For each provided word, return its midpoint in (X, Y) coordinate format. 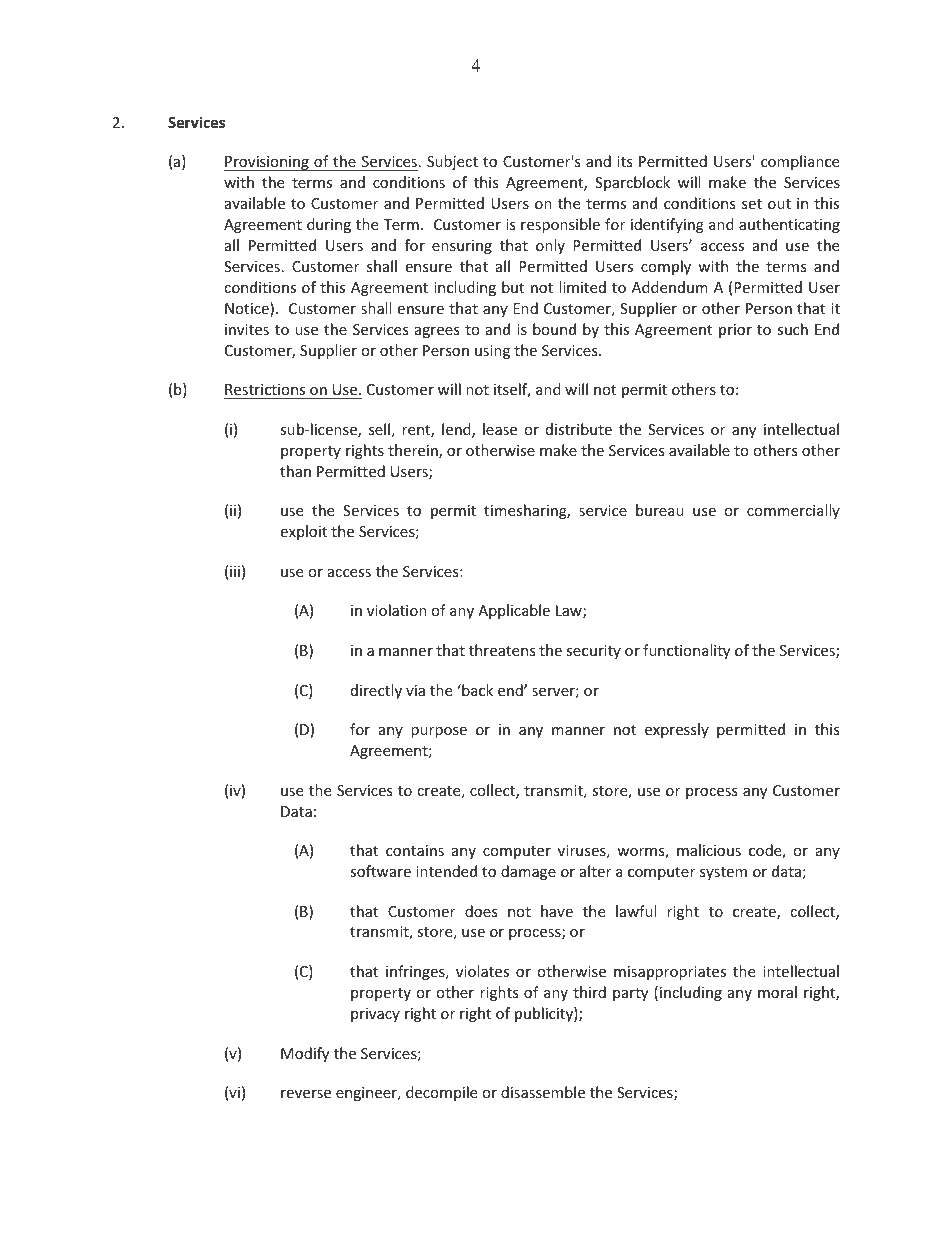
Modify (305, 1054)
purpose (439, 732)
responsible (560, 225)
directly (376, 691)
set (752, 204)
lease (500, 429)
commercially (793, 511)
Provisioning (267, 163)
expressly (677, 730)
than (295, 471)
